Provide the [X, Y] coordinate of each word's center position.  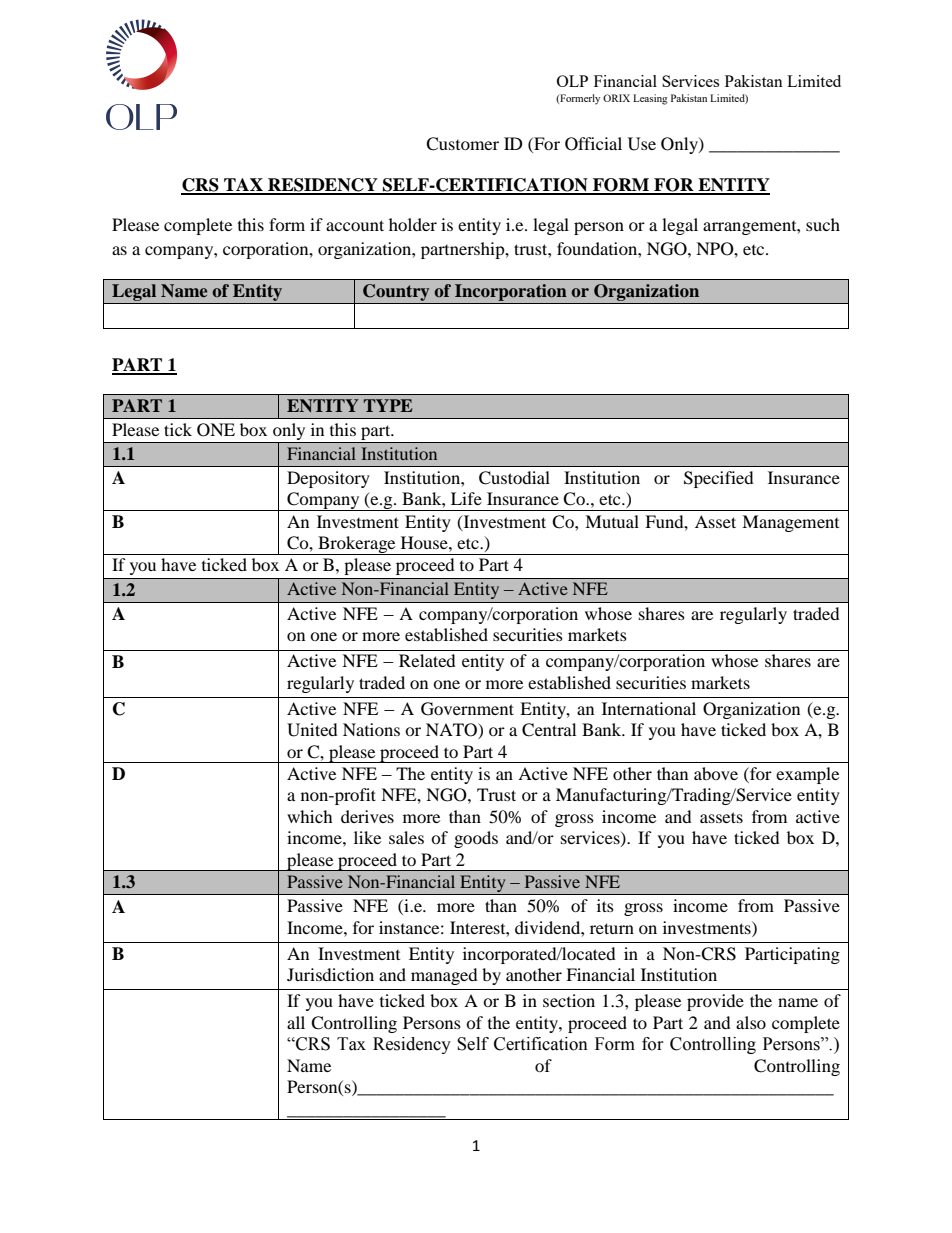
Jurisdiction [330, 974]
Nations [371, 729]
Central [549, 730]
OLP [572, 81]
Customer [462, 144]
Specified [719, 479]
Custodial [514, 478]
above [716, 773]
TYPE [388, 405]
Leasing [650, 99]
